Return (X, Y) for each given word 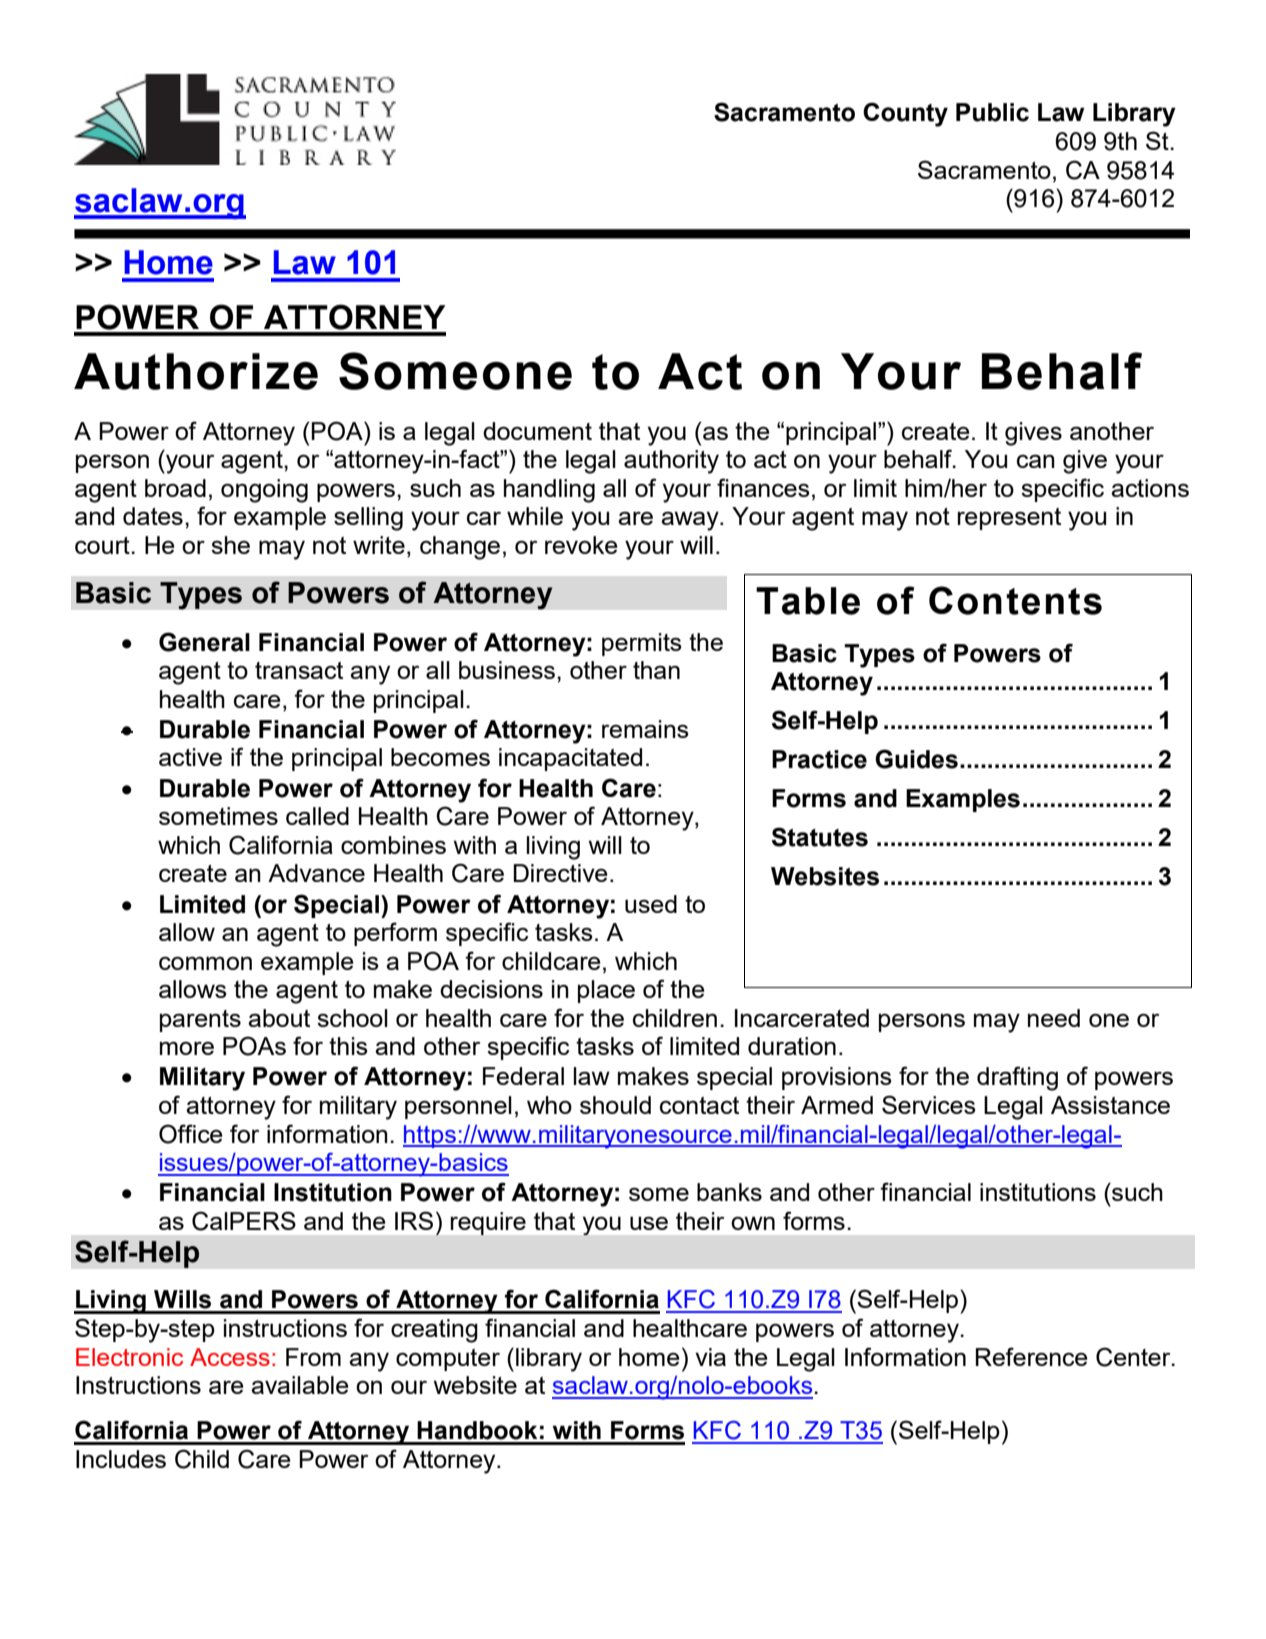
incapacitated (570, 759)
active (190, 757)
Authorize (196, 371)
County (905, 114)
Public (992, 112)
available (300, 1385)
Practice (819, 759)
